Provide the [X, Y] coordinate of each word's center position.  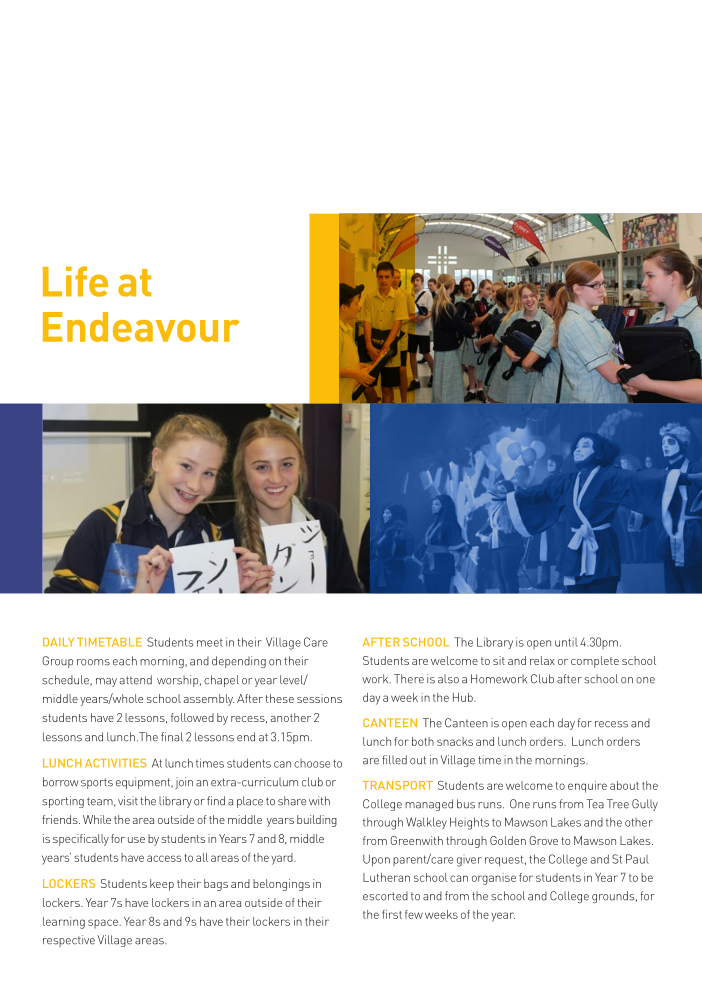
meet [210, 643]
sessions [319, 698]
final [172, 737]
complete [595, 662]
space [104, 924]
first [392, 914]
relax [542, 660]
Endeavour [141, 327]
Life [75, 281]
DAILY [58, 642]
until [566, 642]
